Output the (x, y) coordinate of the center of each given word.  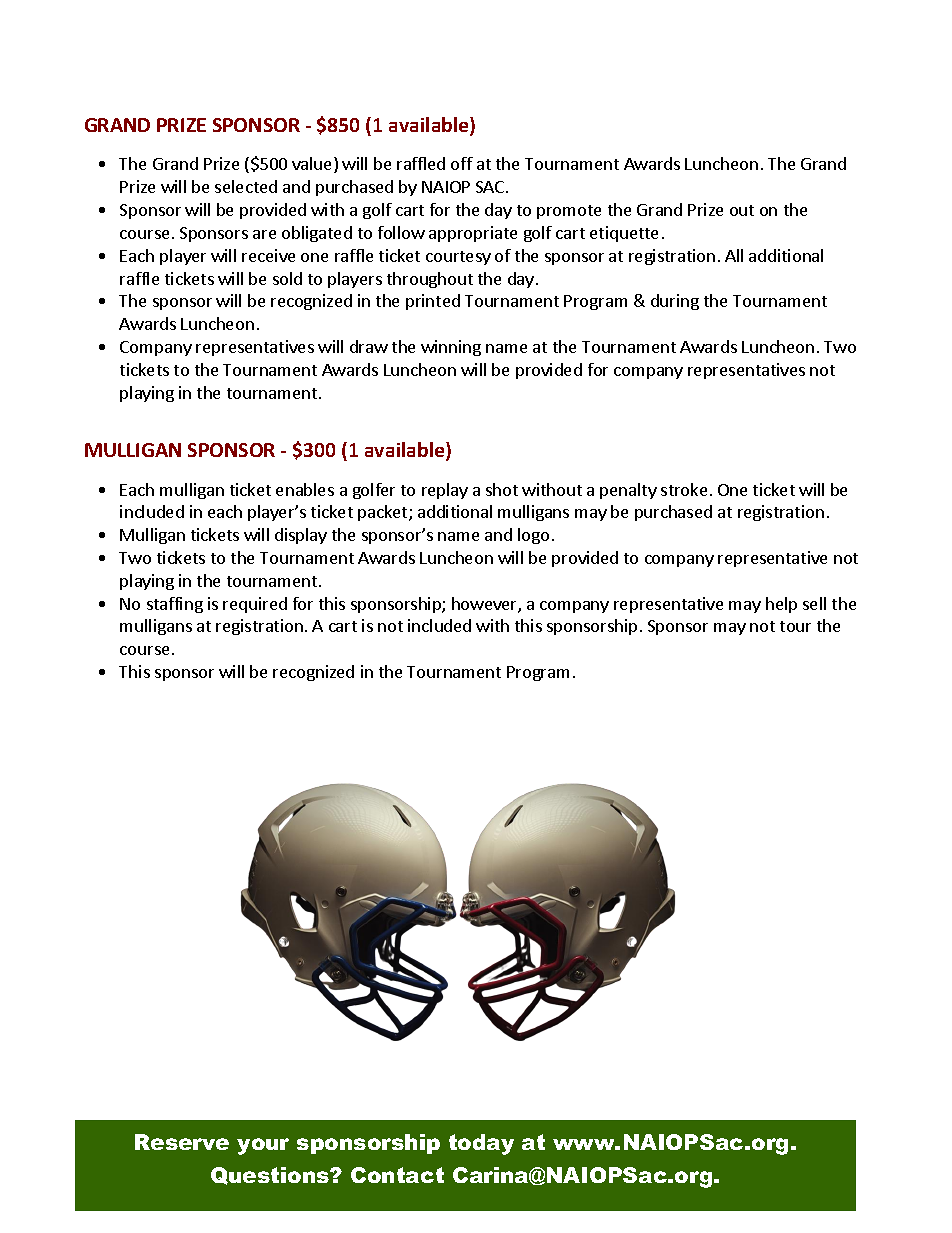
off (462, 163)
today (481, 1144)
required (255, 605)
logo (533, 536)
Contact (397, 1175)
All (734, 255)
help (781, 605)
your (263, 1146)
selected (246, 186)
